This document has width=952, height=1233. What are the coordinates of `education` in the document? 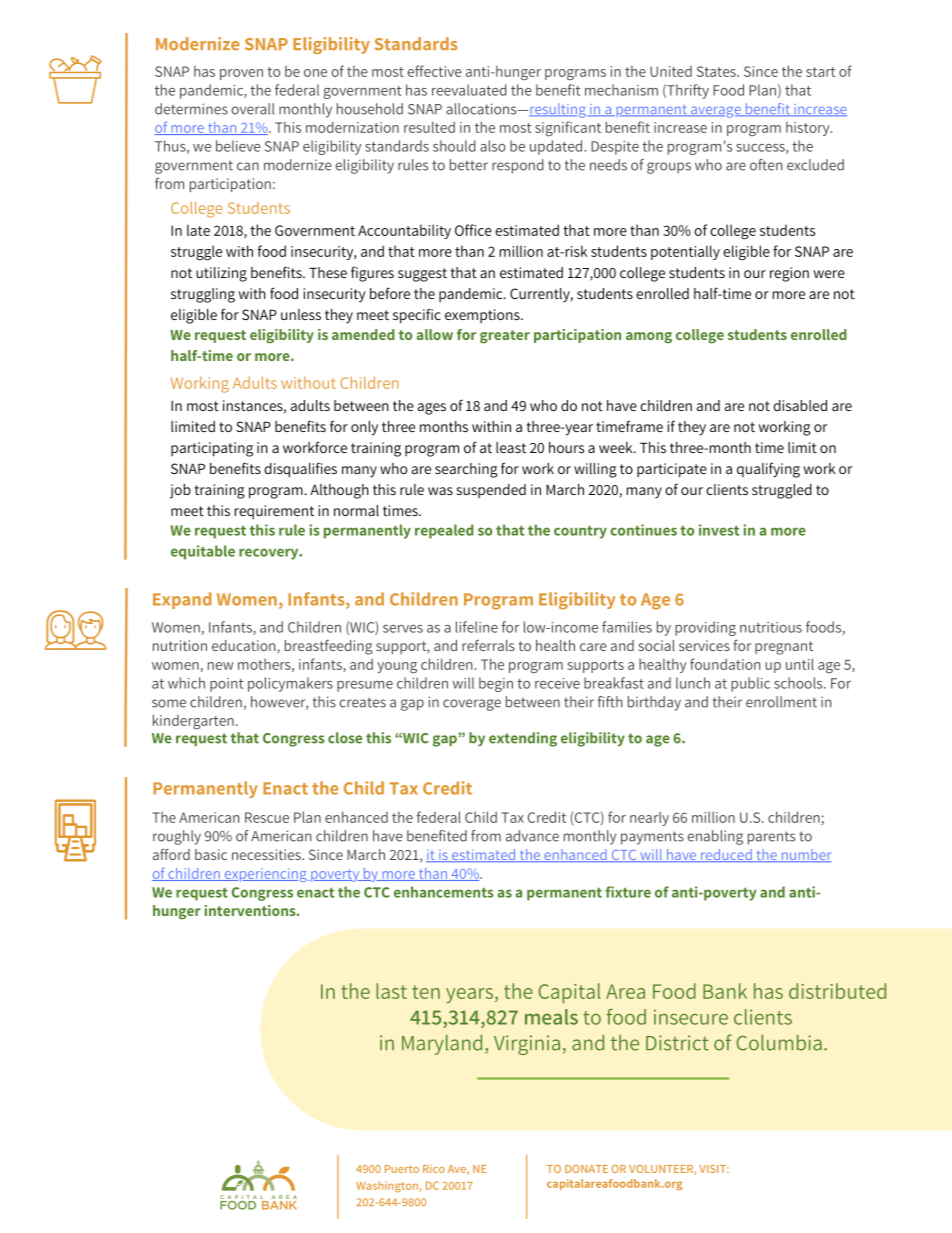 It's located at (245, 647).
